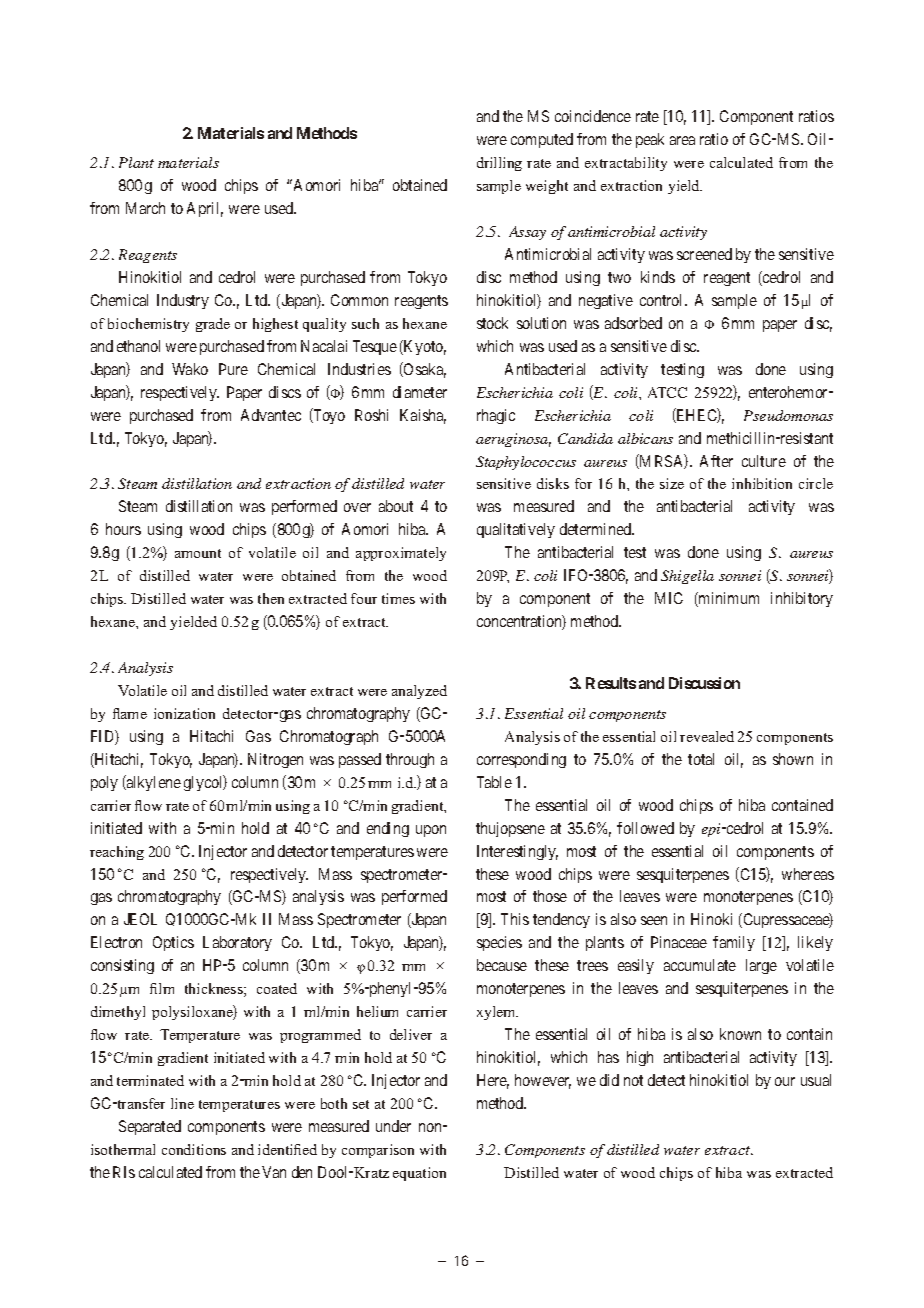 The width and height of the document is (924, 1308). What do you see at coordinates (516, 530) in the document?
I see `qualitatively` at bounding box center [516, 530].
